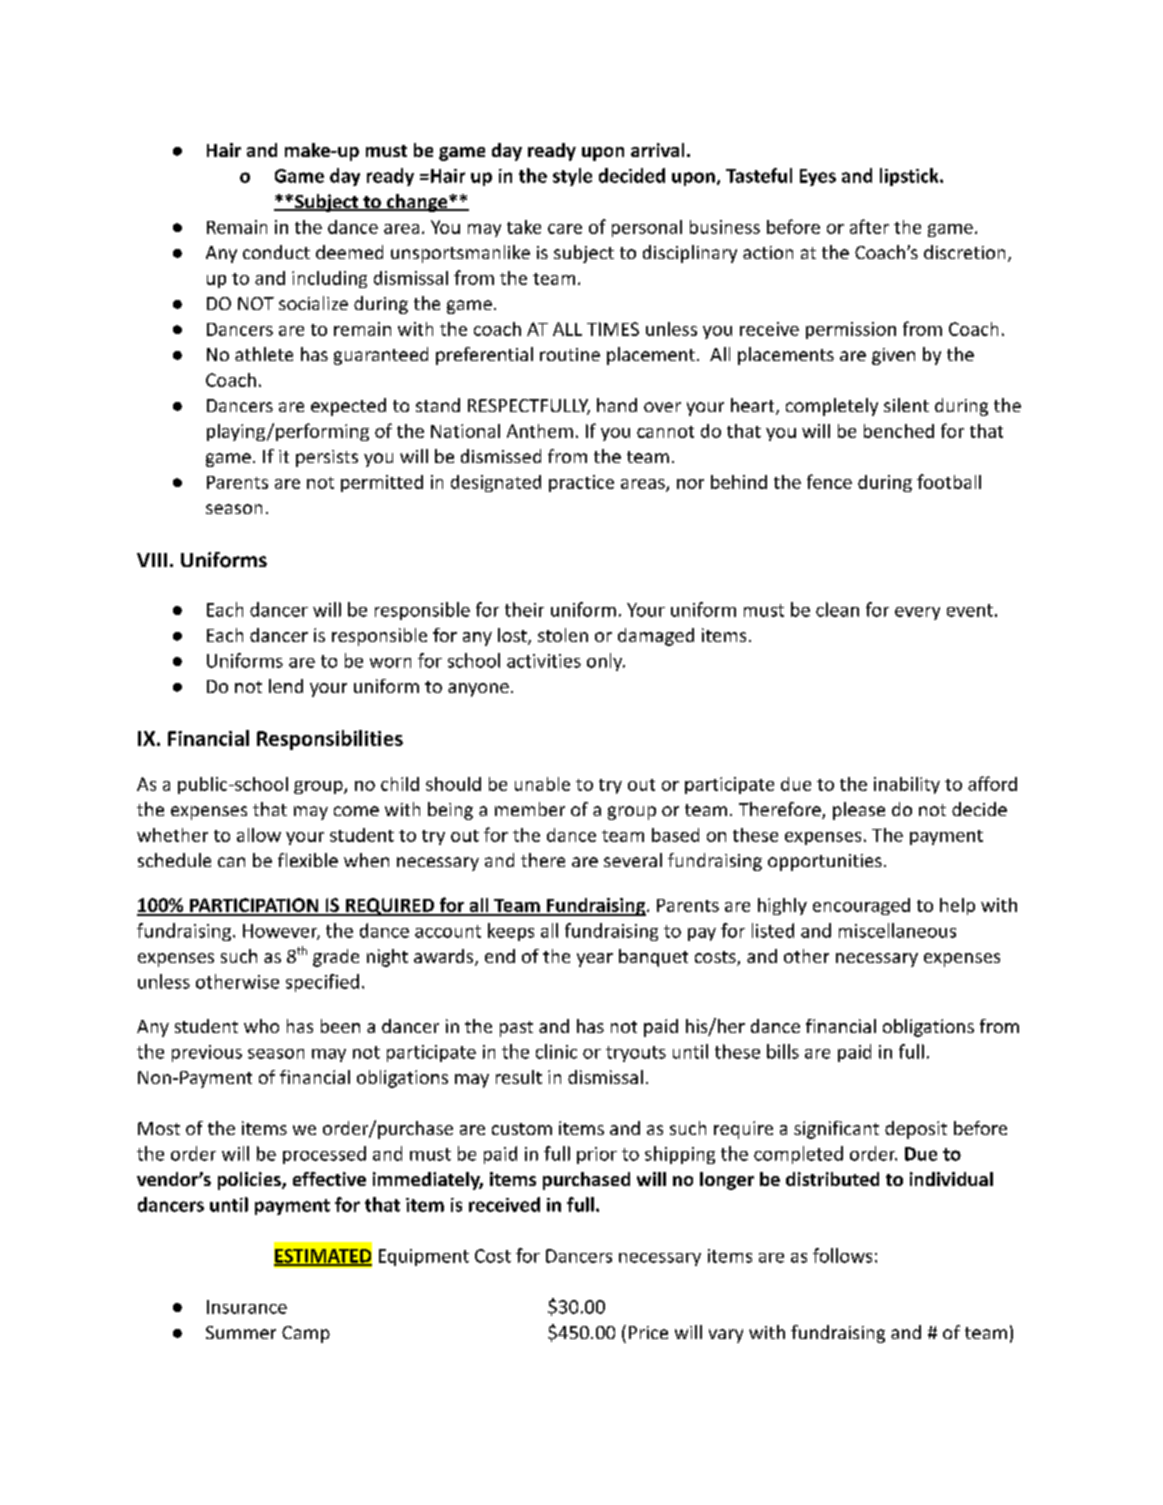 Image resolution: width=1163 pixels, height=1505 pixels. Describe the element at coordinates (572, 177) in the screenshot. I see `style` at that location.
